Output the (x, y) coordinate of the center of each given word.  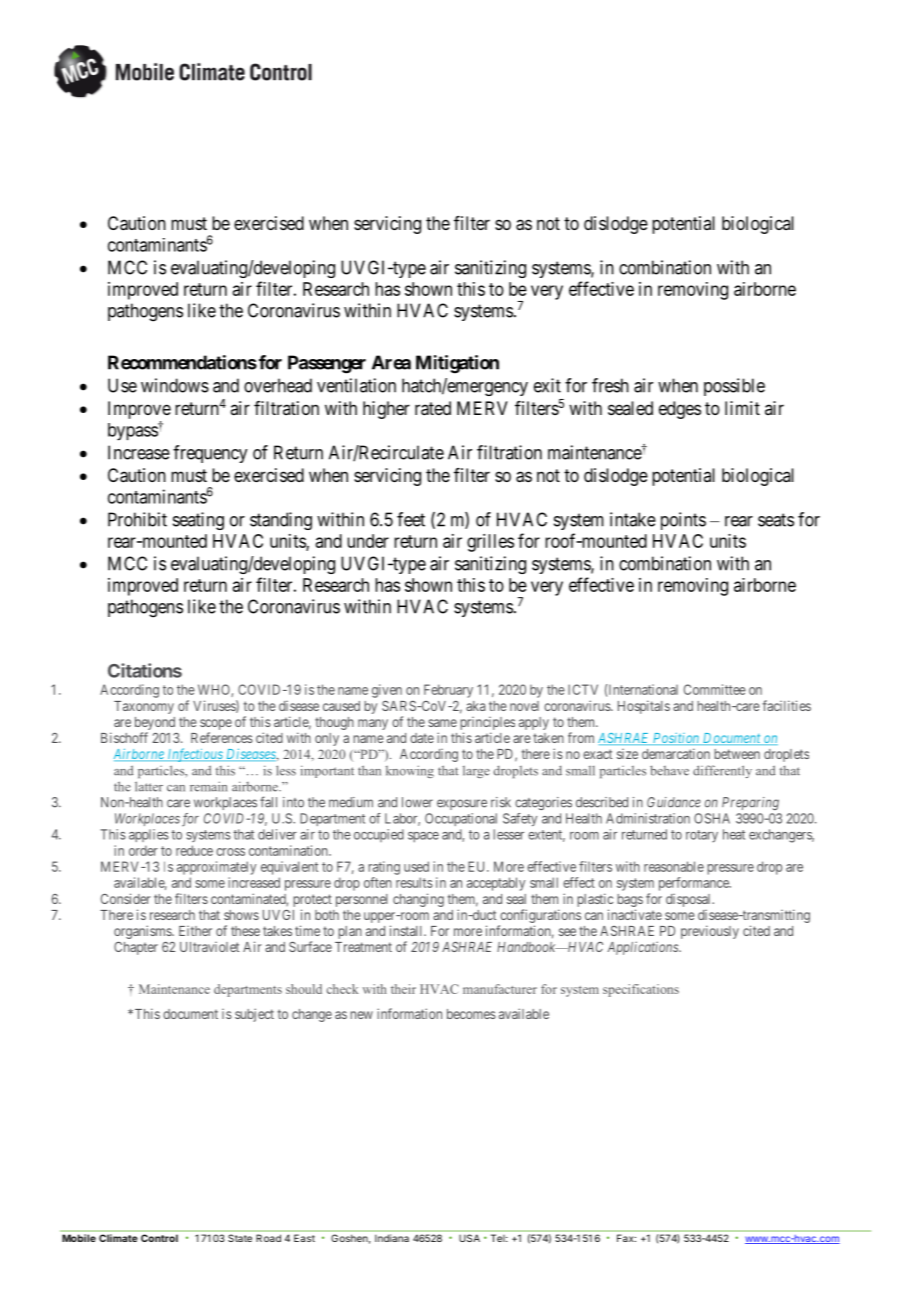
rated (433, 408)
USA (469, 1238)
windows (175, 385)
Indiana (392, 1238)
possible (734, 387)
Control (159, 1238)
